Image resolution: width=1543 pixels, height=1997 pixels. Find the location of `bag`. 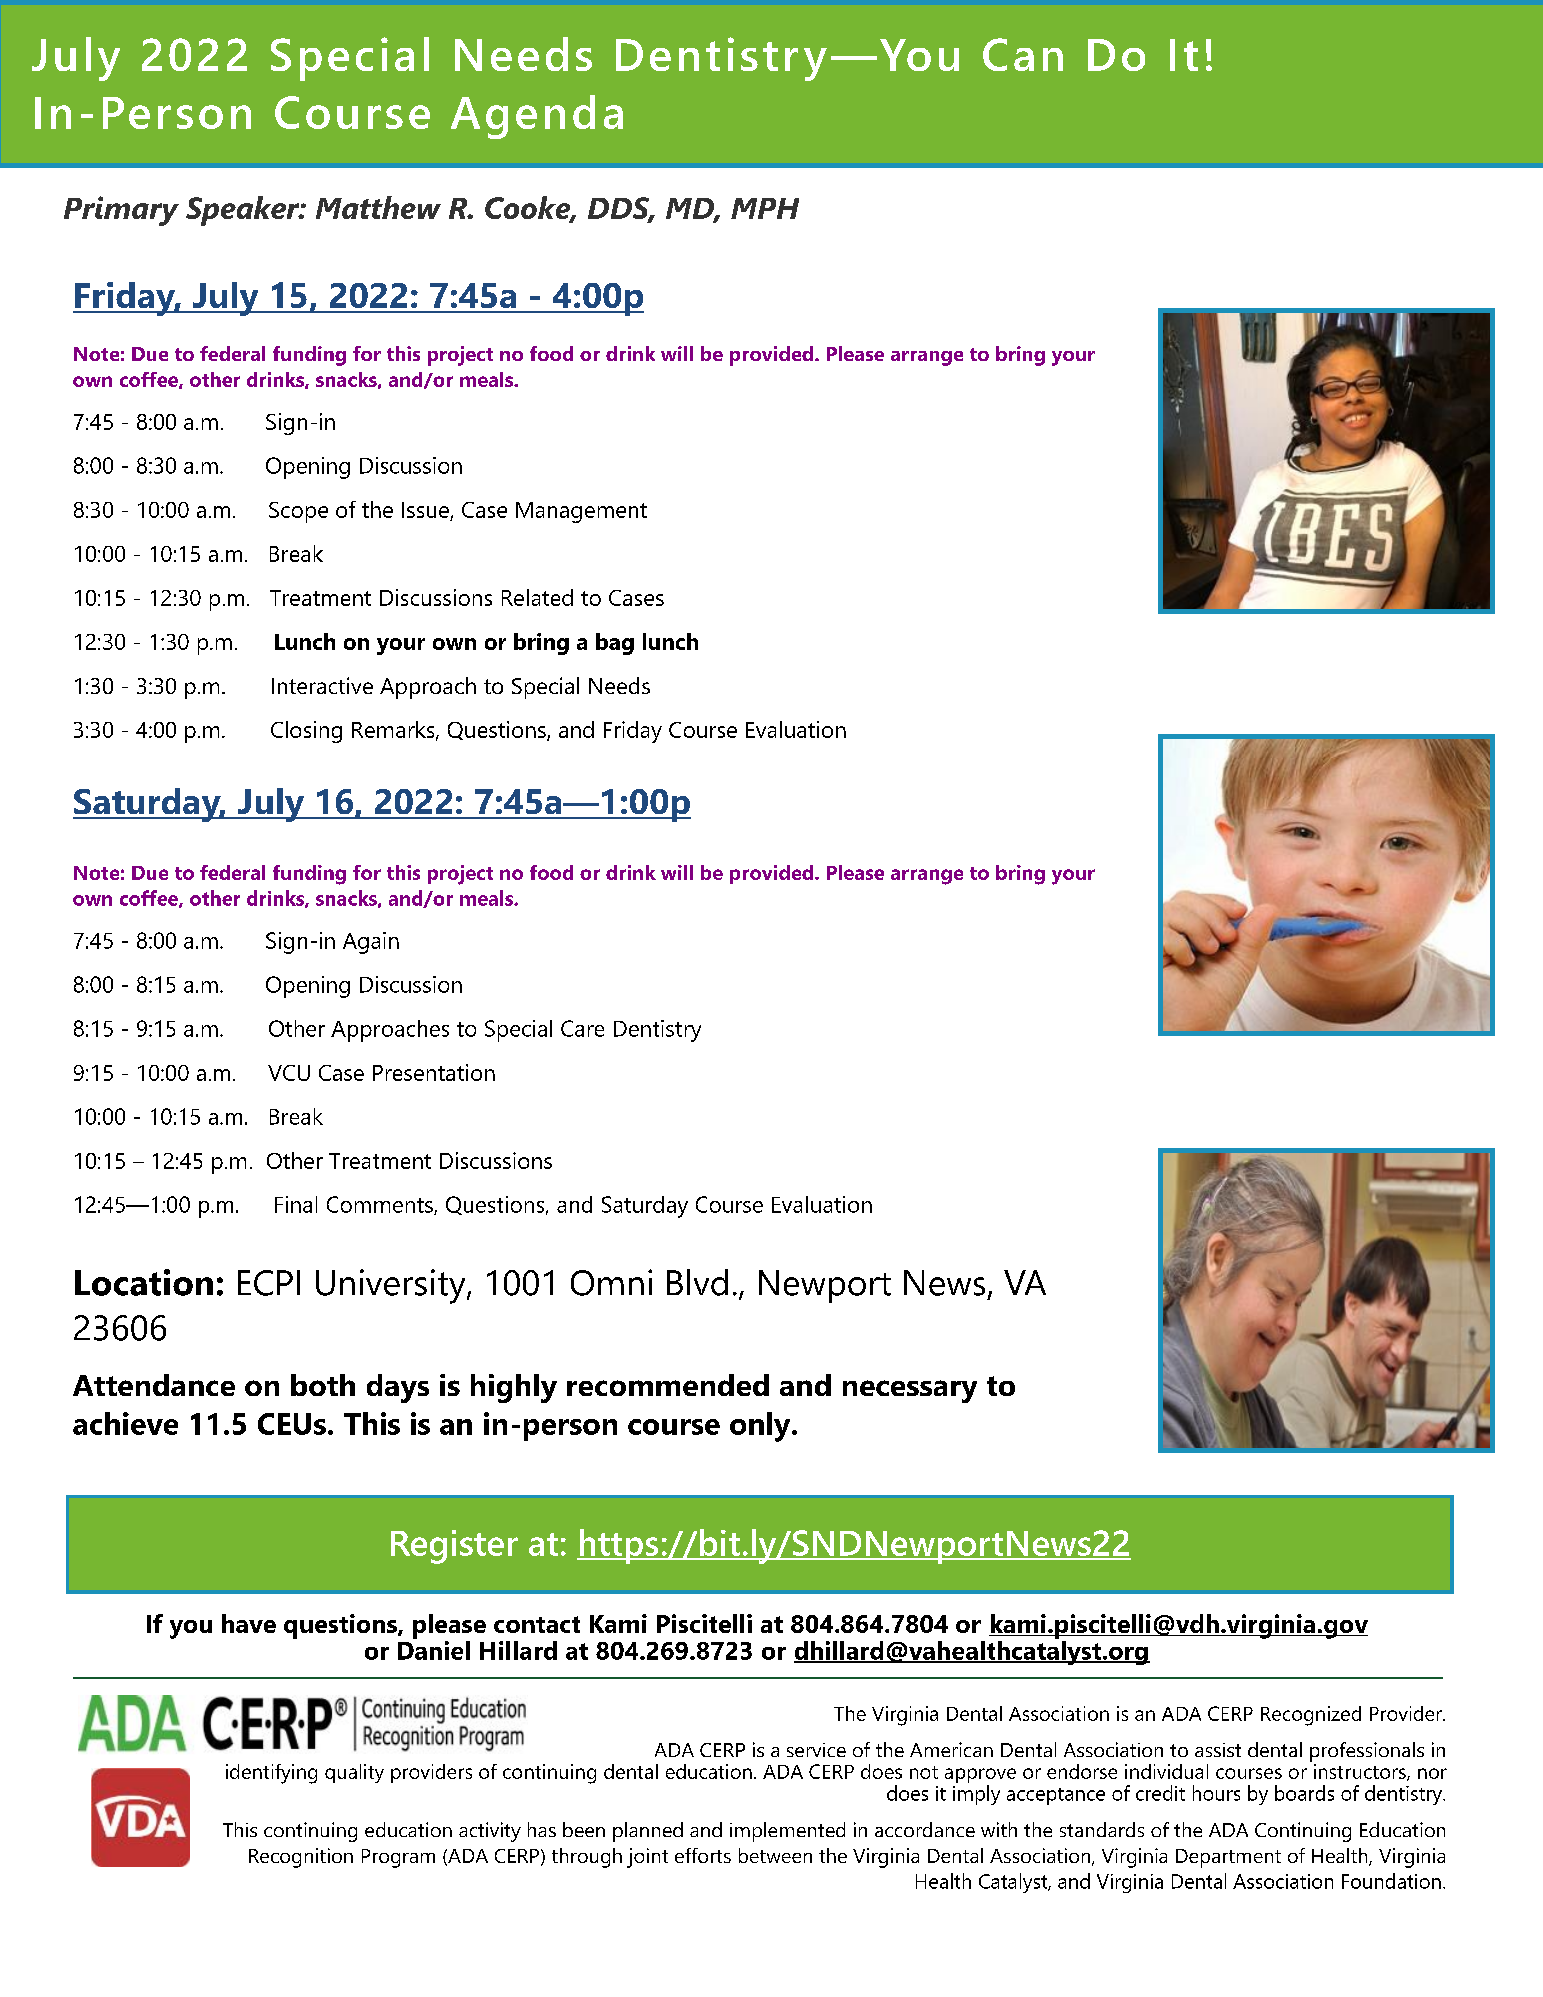

bag is located at coordinates (615, 644).
